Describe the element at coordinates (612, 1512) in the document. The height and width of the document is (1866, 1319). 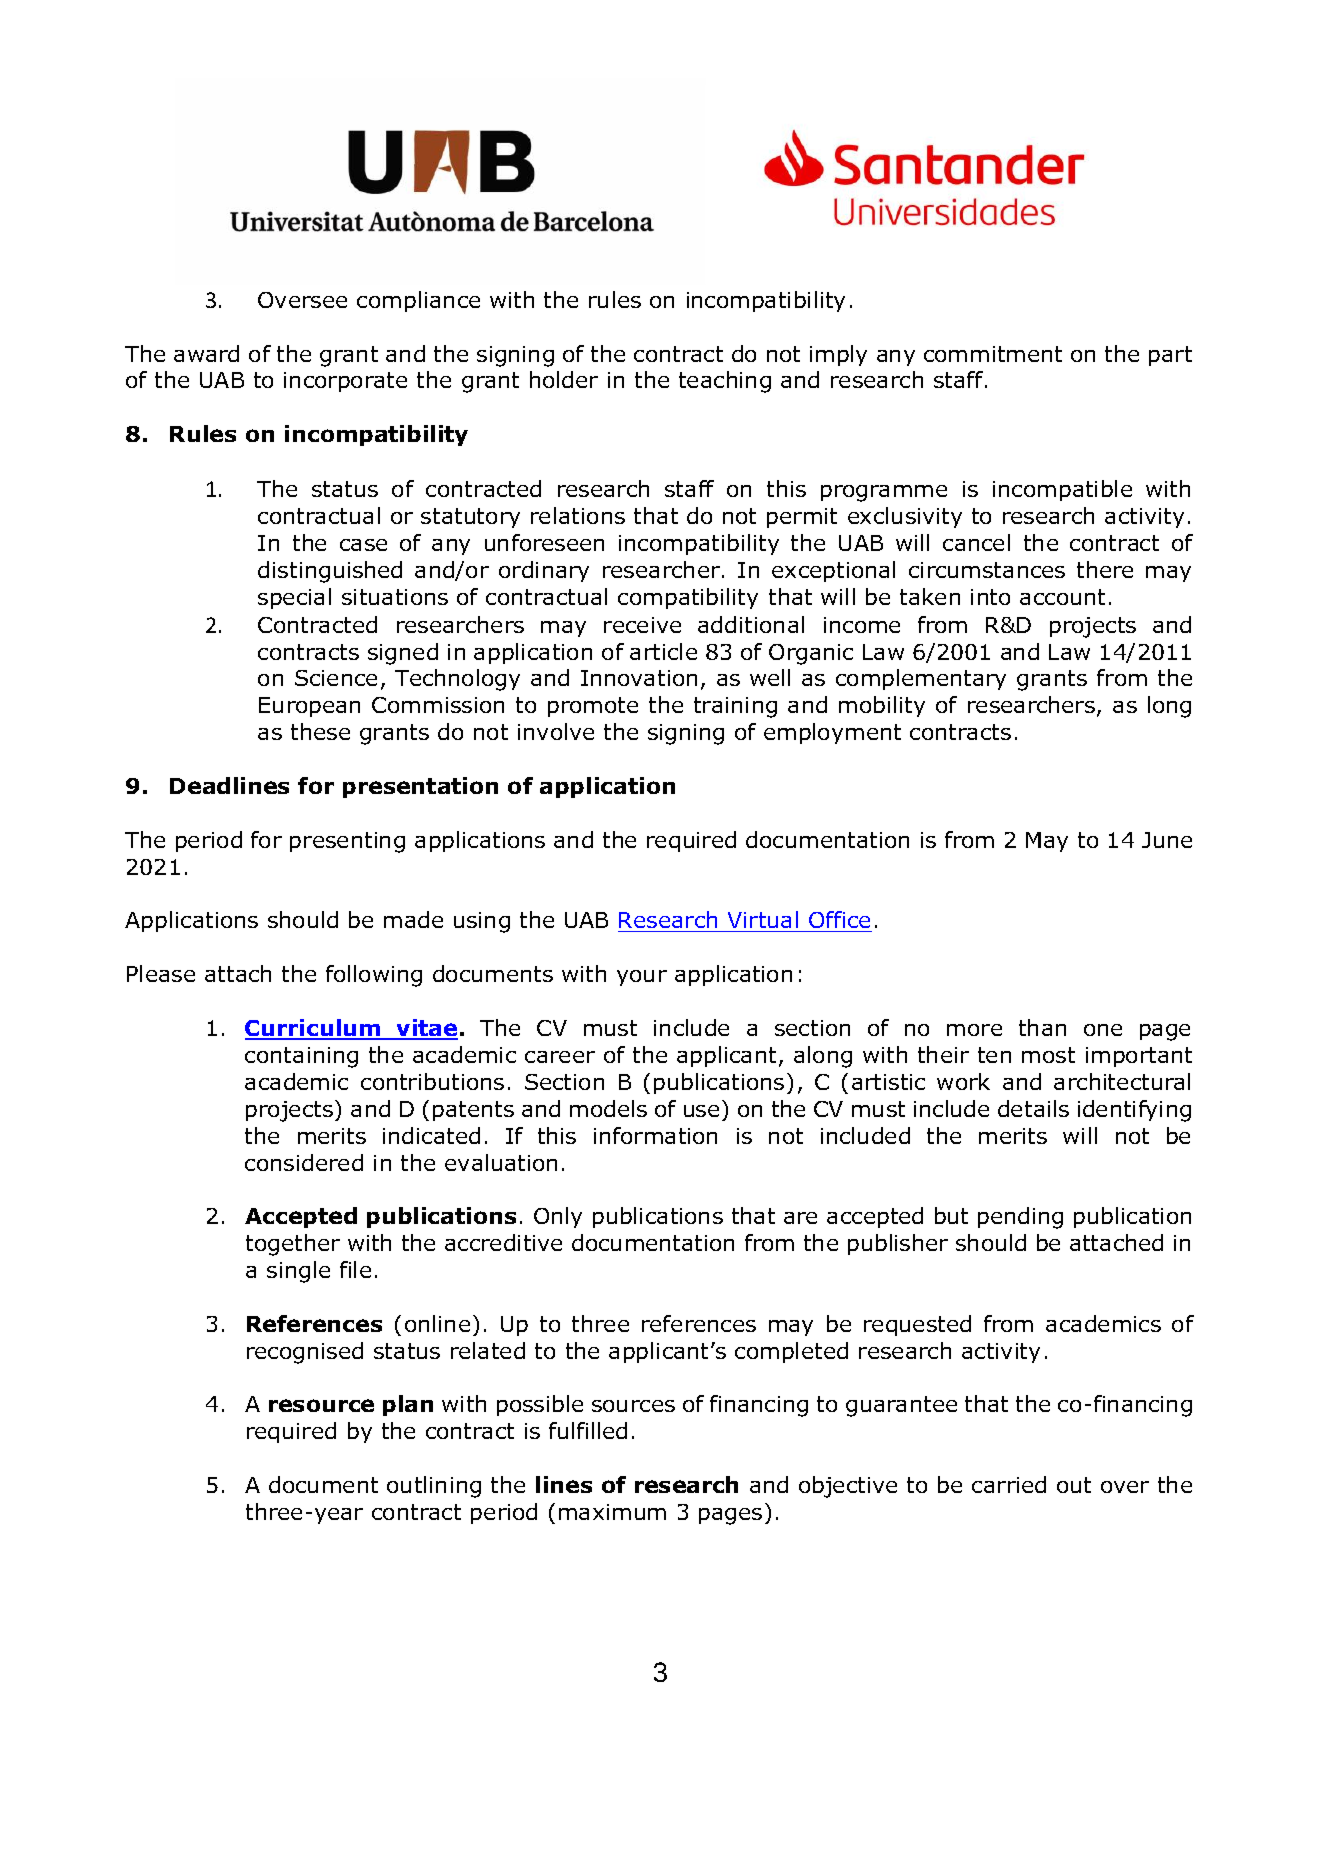
I see `maximum` at that location.
